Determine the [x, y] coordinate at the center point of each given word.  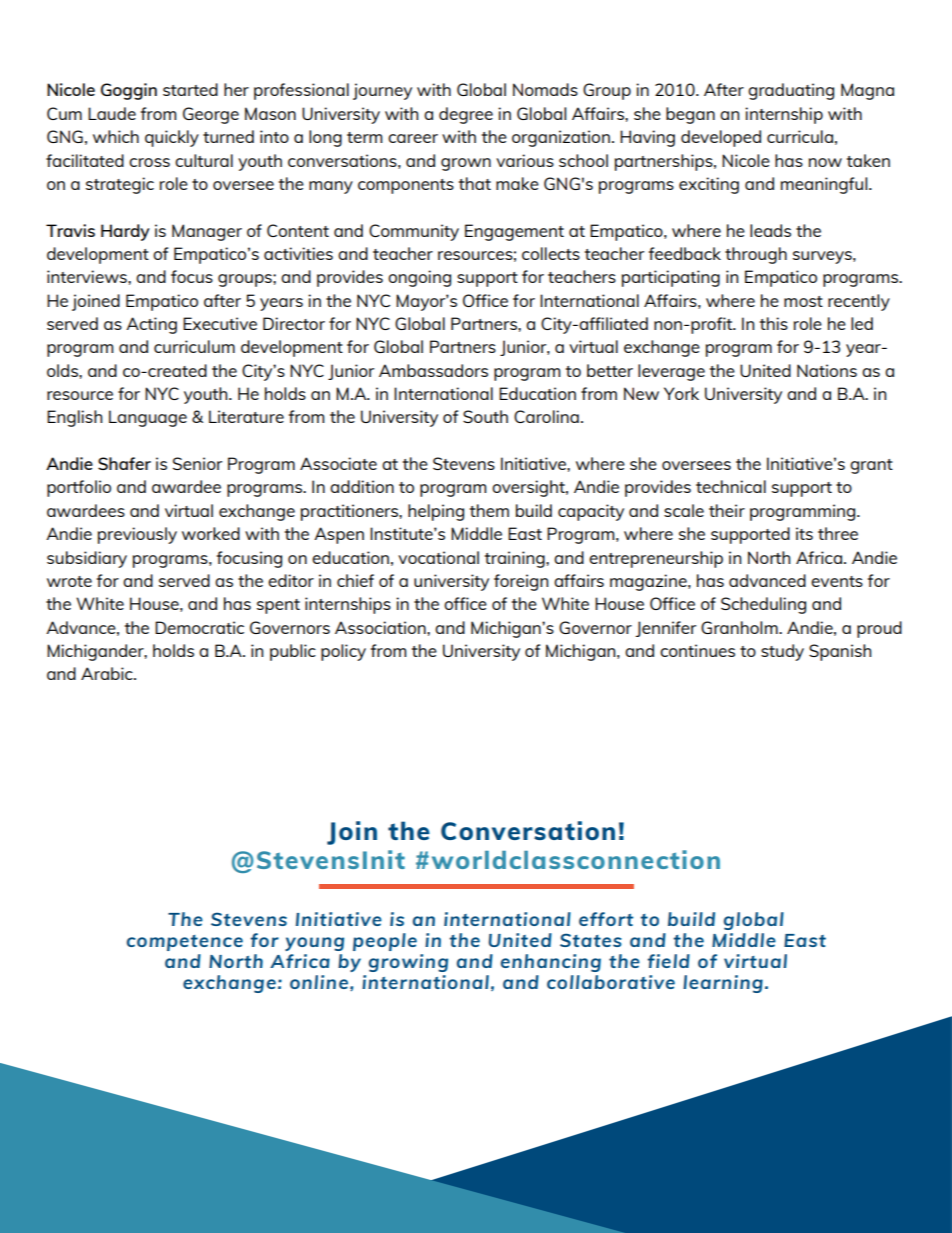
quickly [172, 138]
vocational [438, 557]
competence [185, 943]
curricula [800, 136]
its [804, 533]
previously [137, 535]
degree [466, 115]
